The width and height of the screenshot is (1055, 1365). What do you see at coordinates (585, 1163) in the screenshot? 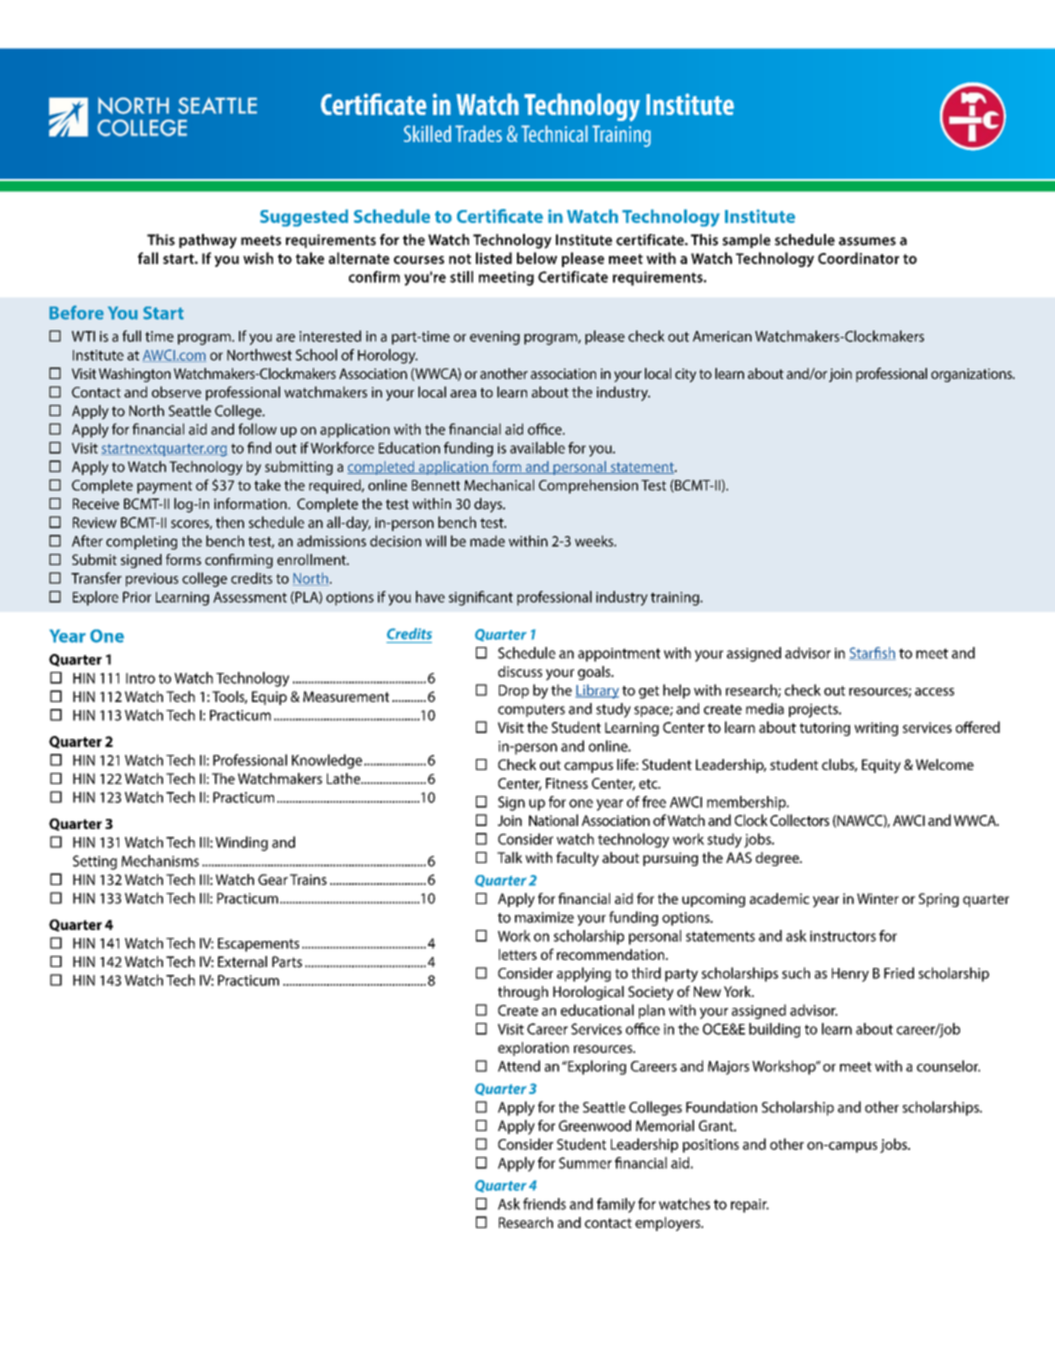
I see `Summer` at bounding box center [585, 1163].
